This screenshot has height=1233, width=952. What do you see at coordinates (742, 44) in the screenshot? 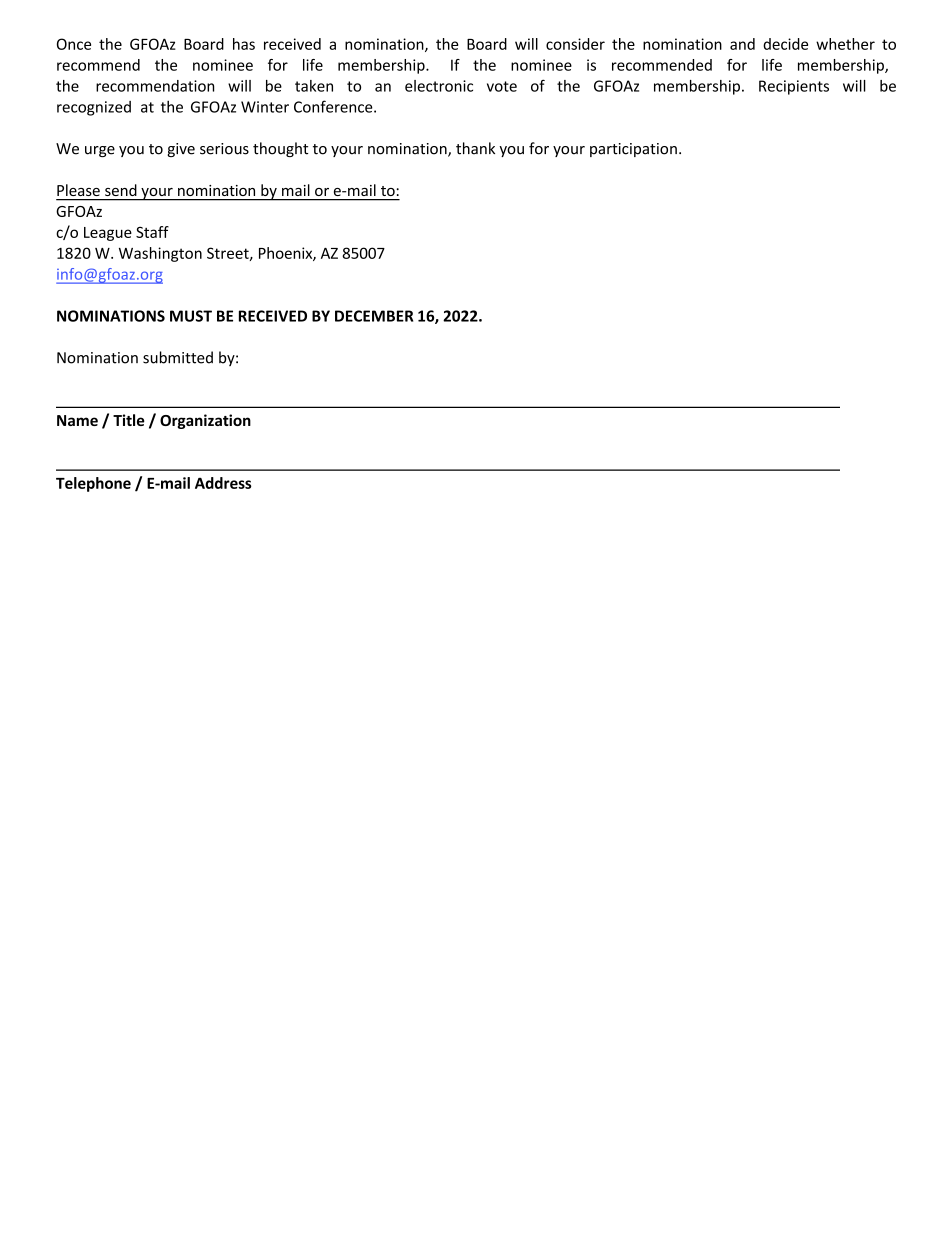
I see `and` at bounding box center [742, 44].
